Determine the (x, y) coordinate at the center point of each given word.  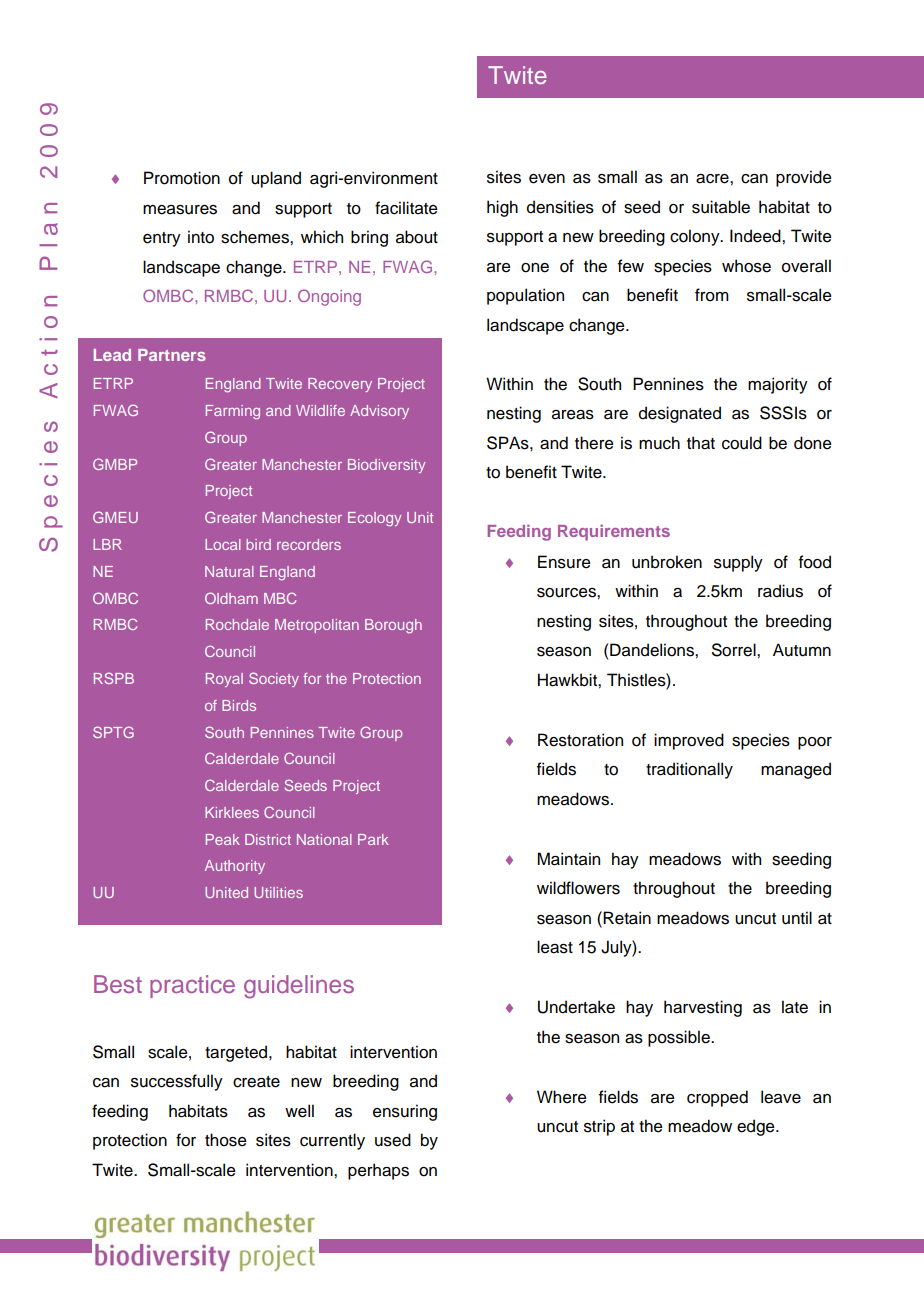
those (226, 1140)
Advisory (379, 412)
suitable (721, 207)
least (555, 947)
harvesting (703, 1008)
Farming (233, 412)
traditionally (689, 770)
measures (180, 210)
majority (778, 385)
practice (192, 986)
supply (738, 563)
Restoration (580, 740)
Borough (393, 626)
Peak (223, 839)
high (502, 208)
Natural (229, 571)
